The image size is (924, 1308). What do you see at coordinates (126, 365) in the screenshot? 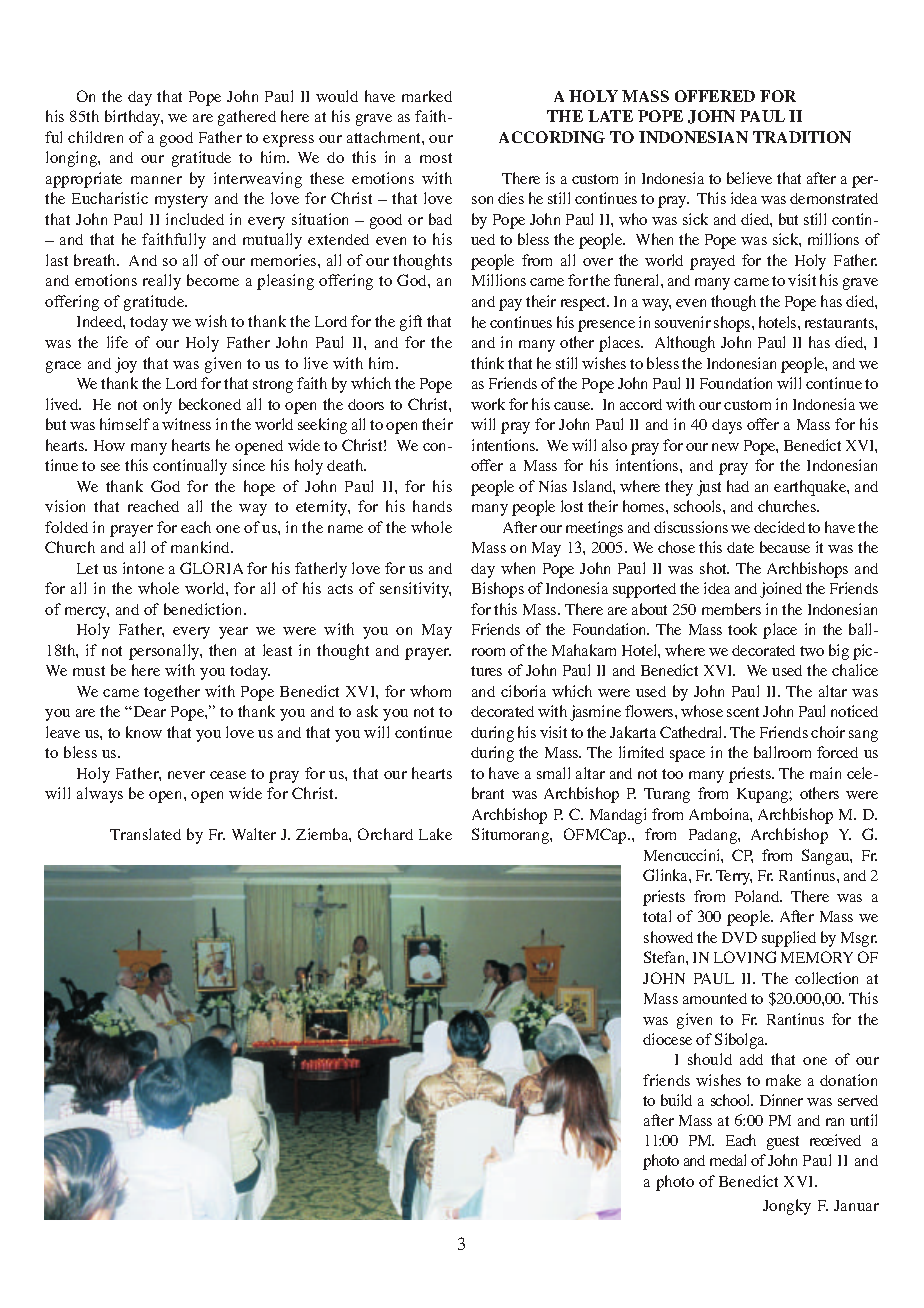
I see `joy` at bounding box center [126, 365].
